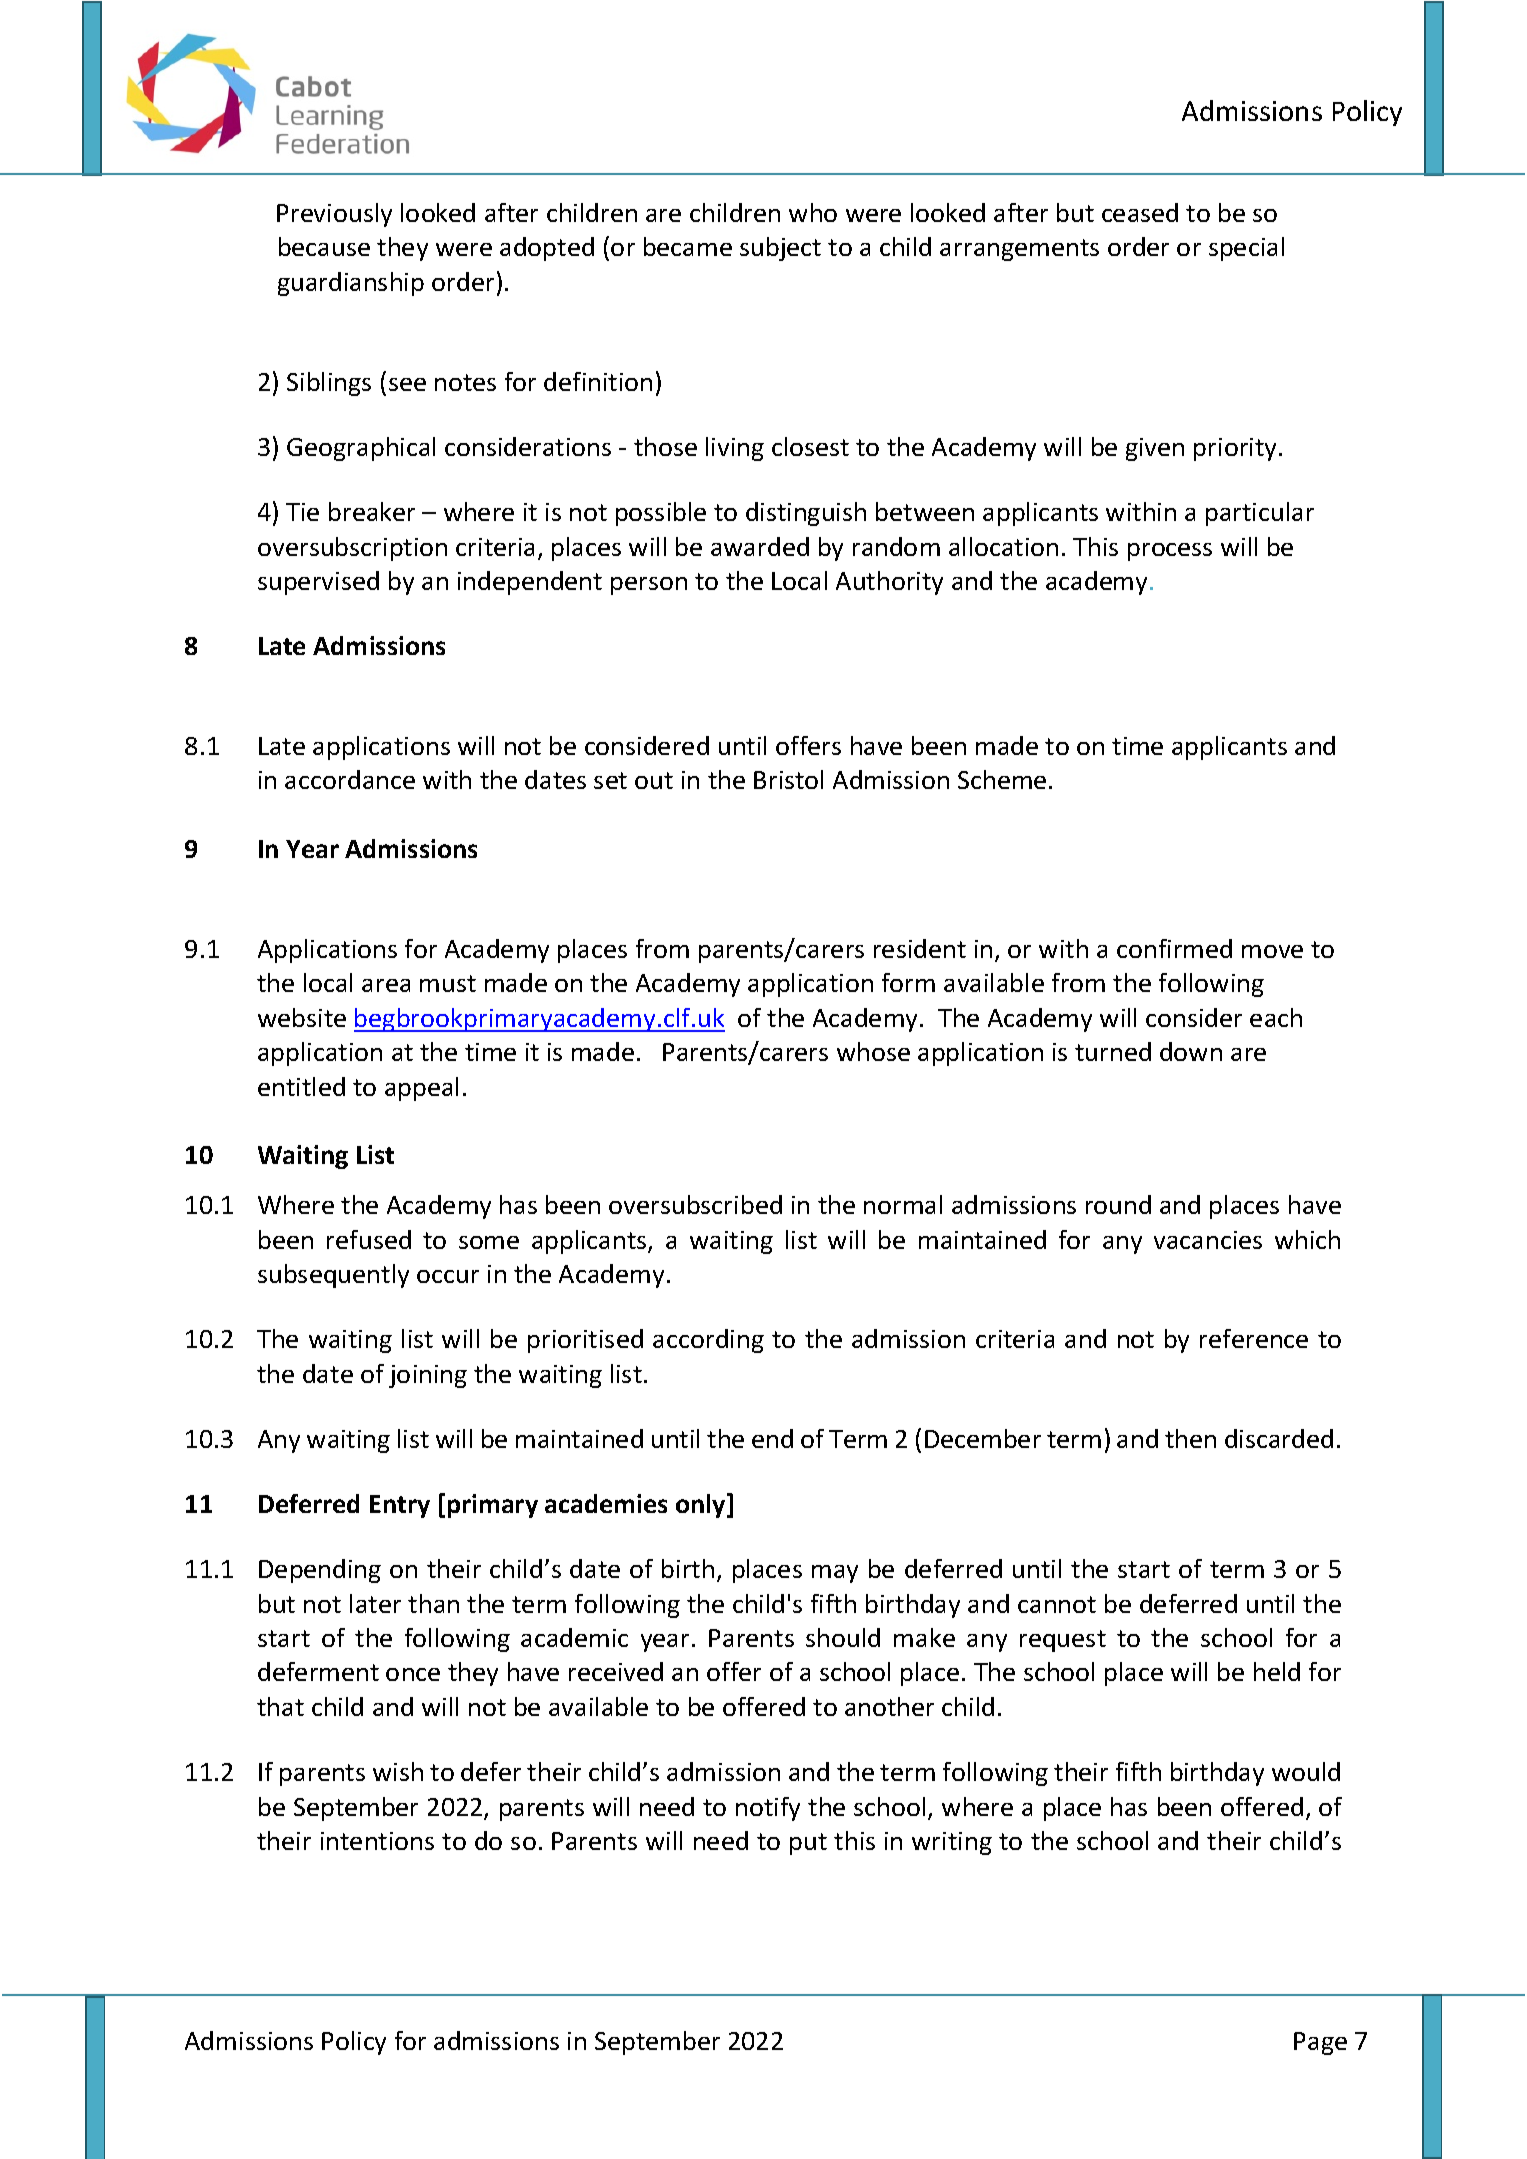 The width and height of the screenshot is (1527, 2159). I want to click on down, so click(1191, 1051).
